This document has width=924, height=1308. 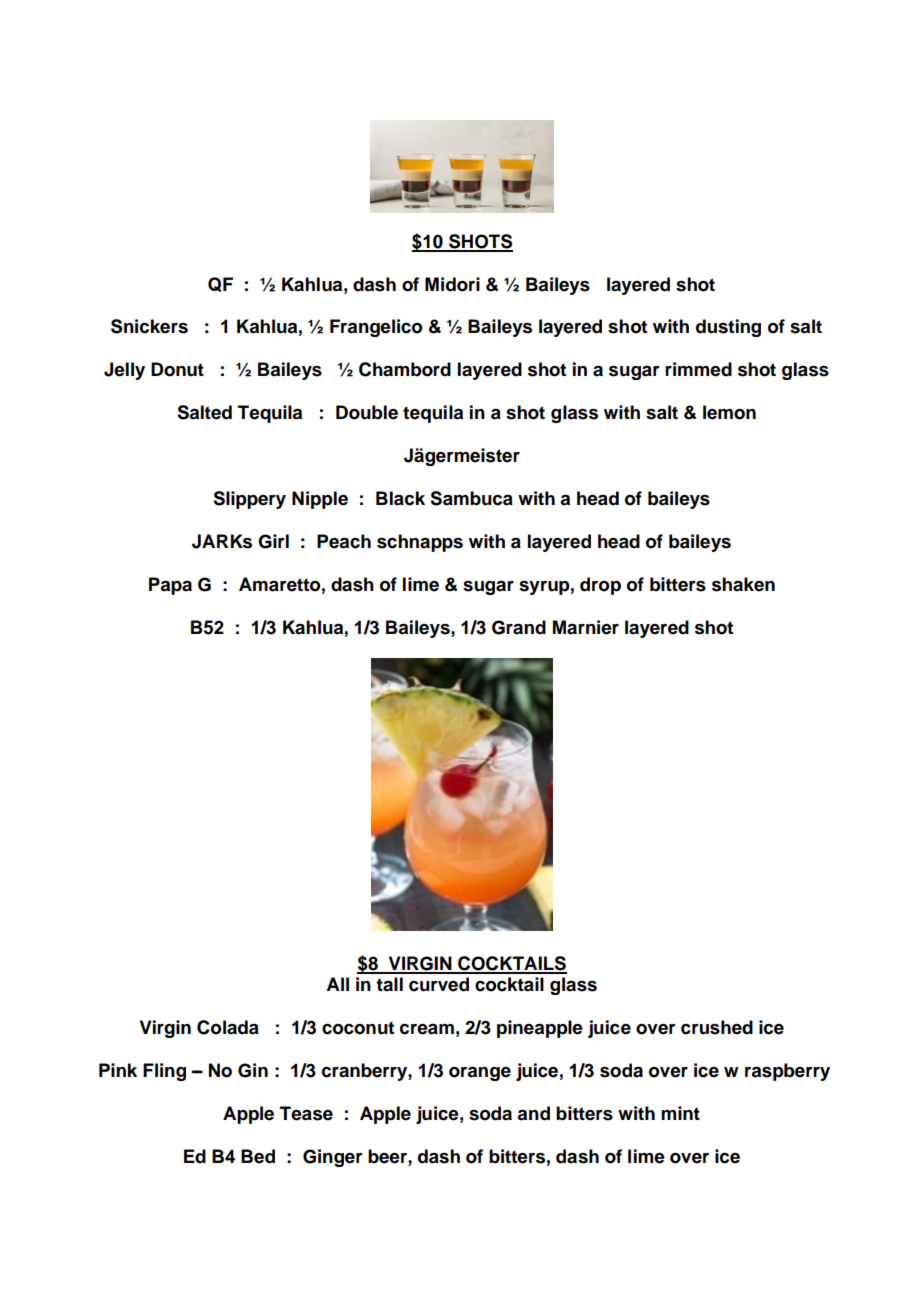 What do you see at coordinates (420, 543) in the document?
I see `schnapps` at bounding box center [420, 543].
